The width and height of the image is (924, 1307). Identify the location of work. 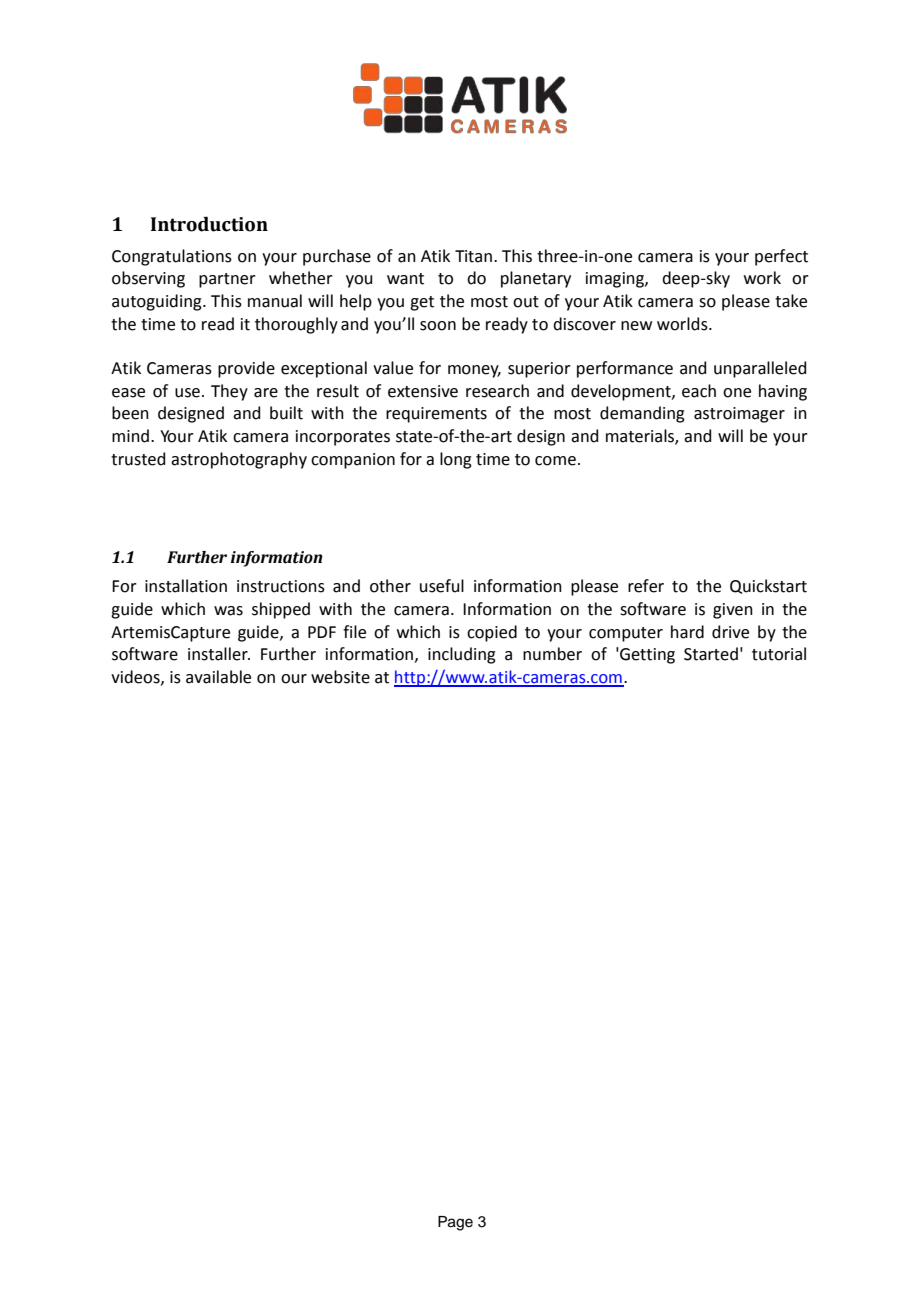
(762, 278).
